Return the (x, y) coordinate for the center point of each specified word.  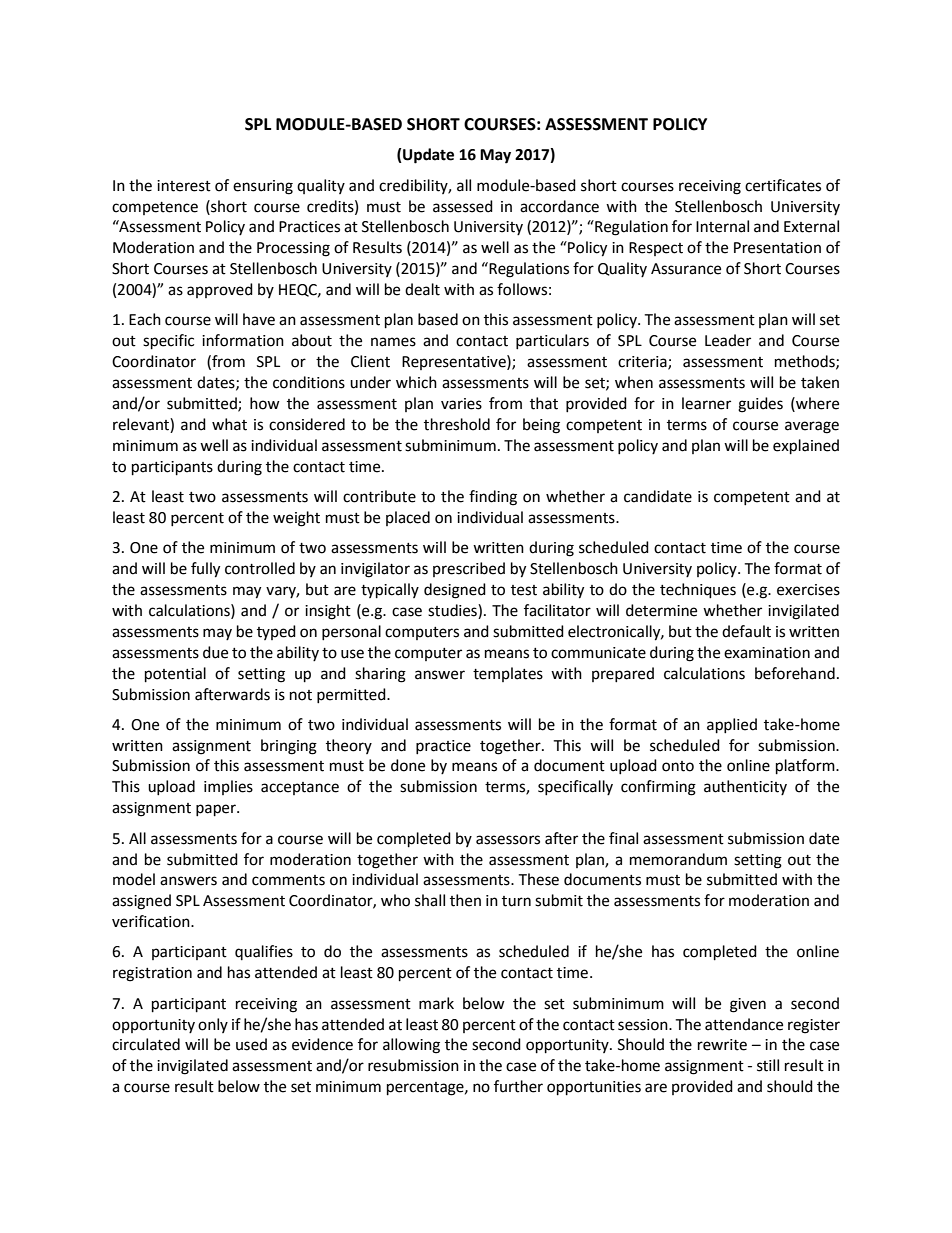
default (746, 631)
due (215, 652)
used (251, 1044)
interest (184, 186)
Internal (722, 226)
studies (453, 610)
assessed (463, 206)
